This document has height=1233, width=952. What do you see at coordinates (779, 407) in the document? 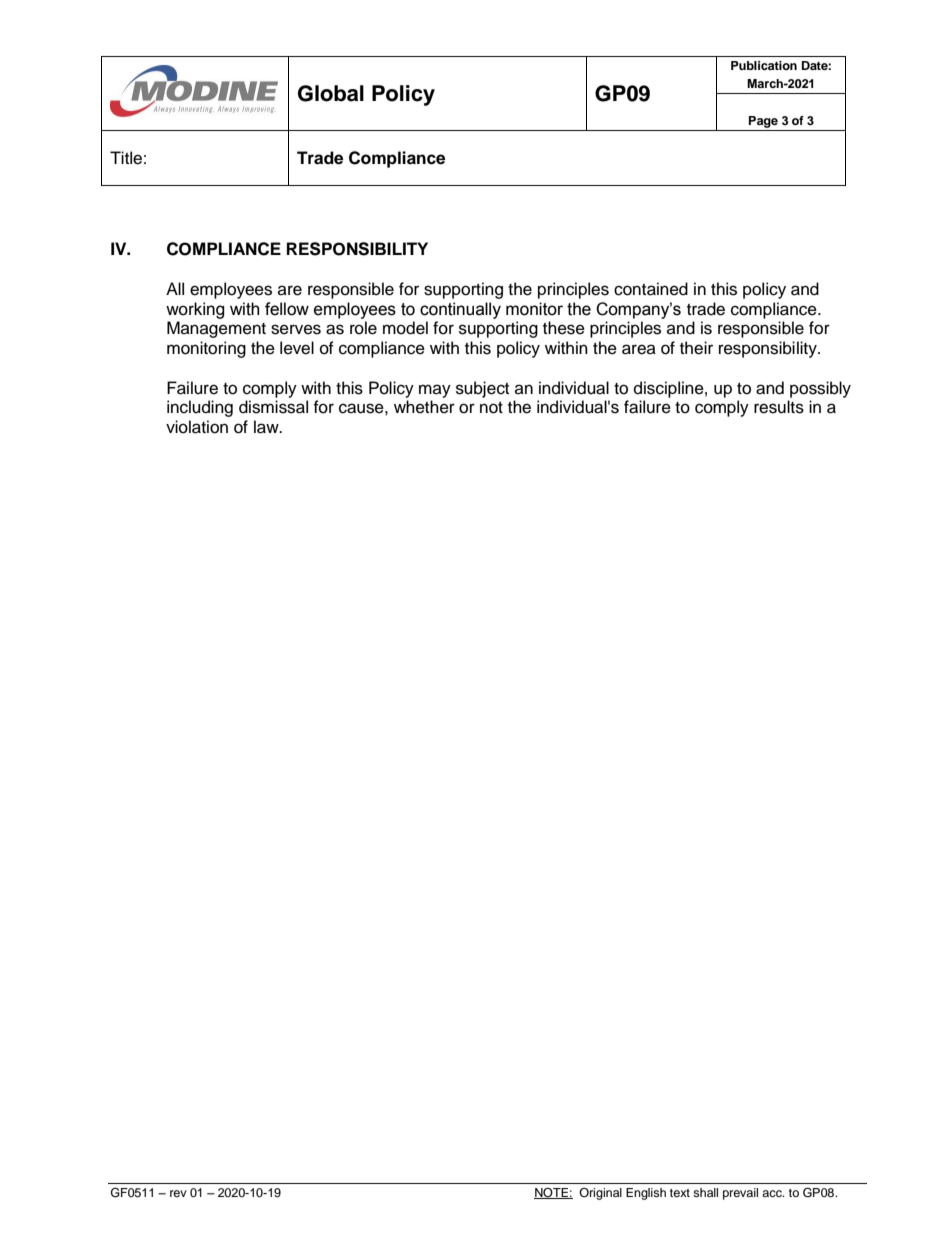
I see `results` at bounding box center [779, 407].
